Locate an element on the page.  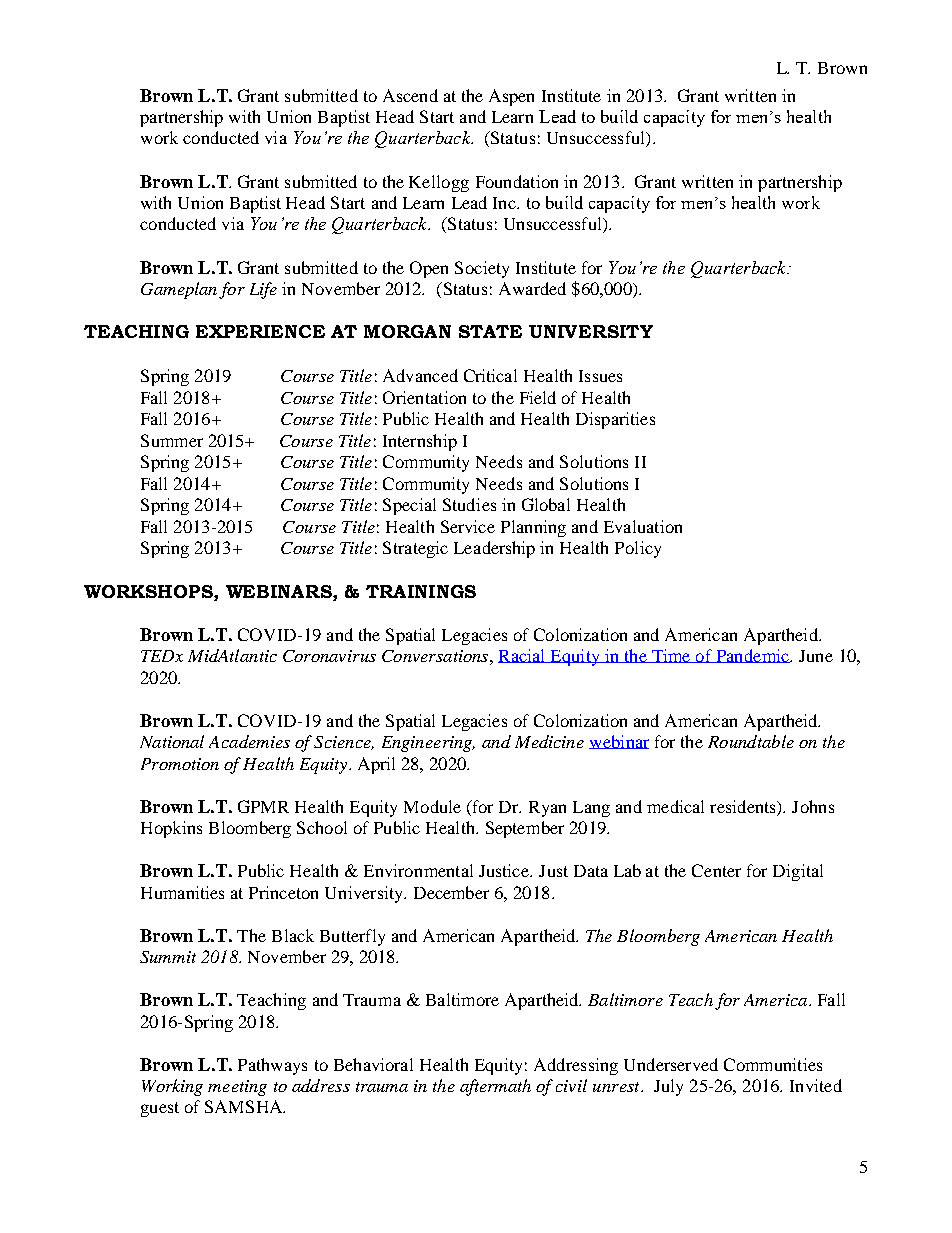
Foundation is located at coordinates (517, 181).
